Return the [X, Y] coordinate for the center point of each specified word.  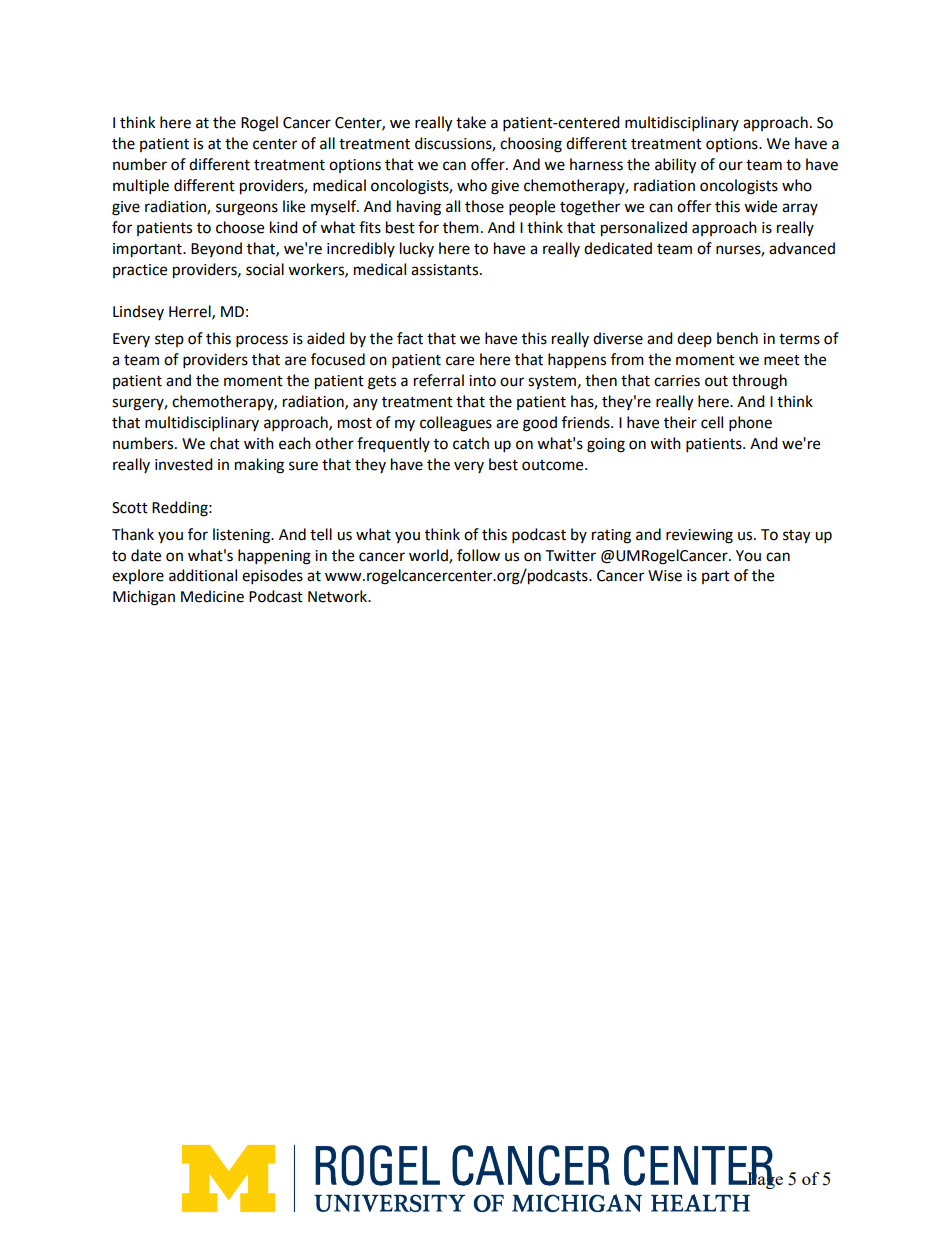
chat [225, 443]
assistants [446, 270]
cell [712, 422]
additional [203, 575]
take [471, 122]
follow [478, 555]
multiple [141, 187]
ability [675, 166]
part [716, 577]
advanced [802, 248]
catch [471, 443]
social [265, 269]
